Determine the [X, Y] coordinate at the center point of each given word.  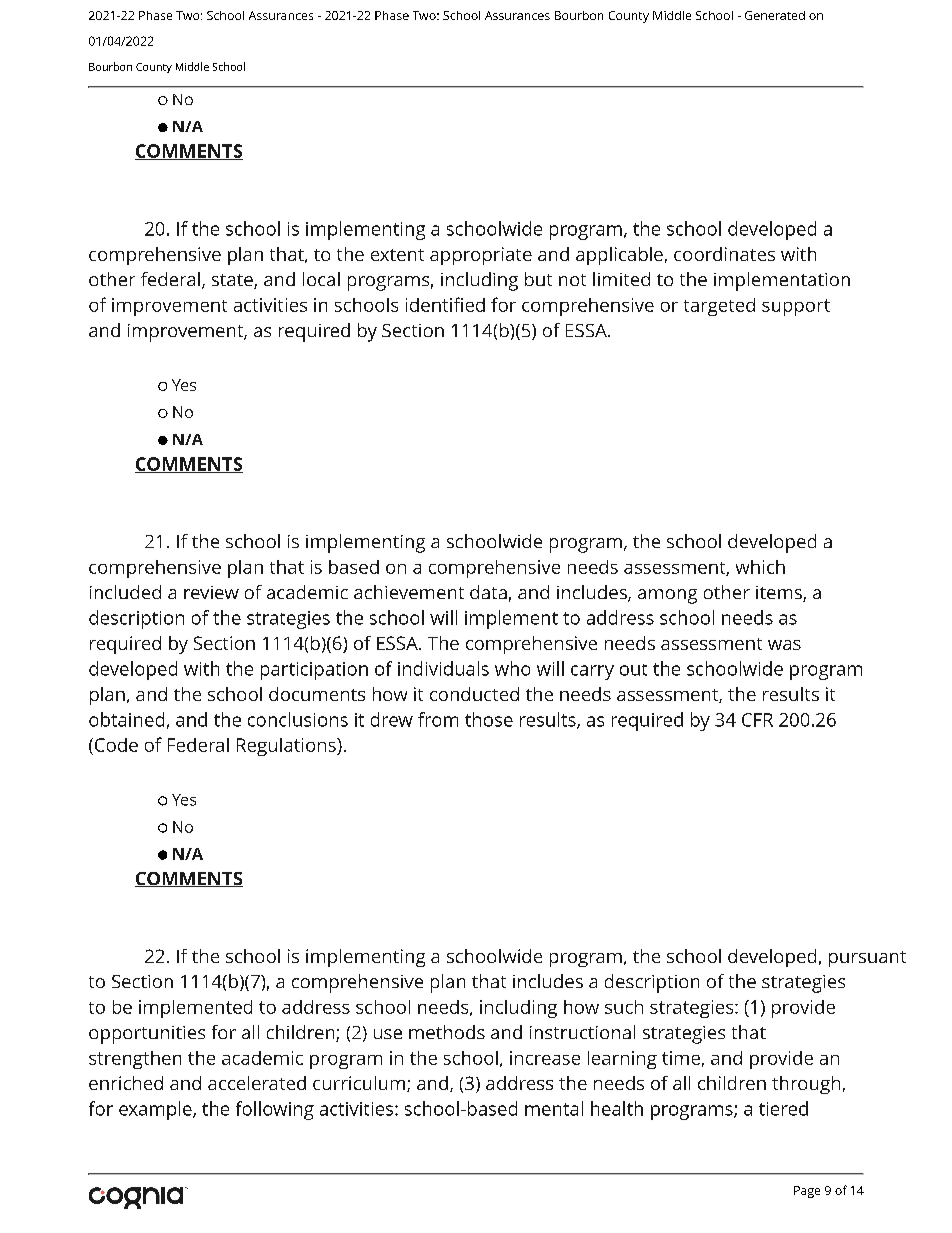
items [780, 594]
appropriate [481, 256]
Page [807, 1192]
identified [445, 304]
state [233, 281]
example [156, 1110]
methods [447, 1032]
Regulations [287, 747]
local [321, 279]
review [211, 592]
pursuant [867, 959]
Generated [775, 15]
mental [554, 1108]
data [488, 592]
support [796, 307]
